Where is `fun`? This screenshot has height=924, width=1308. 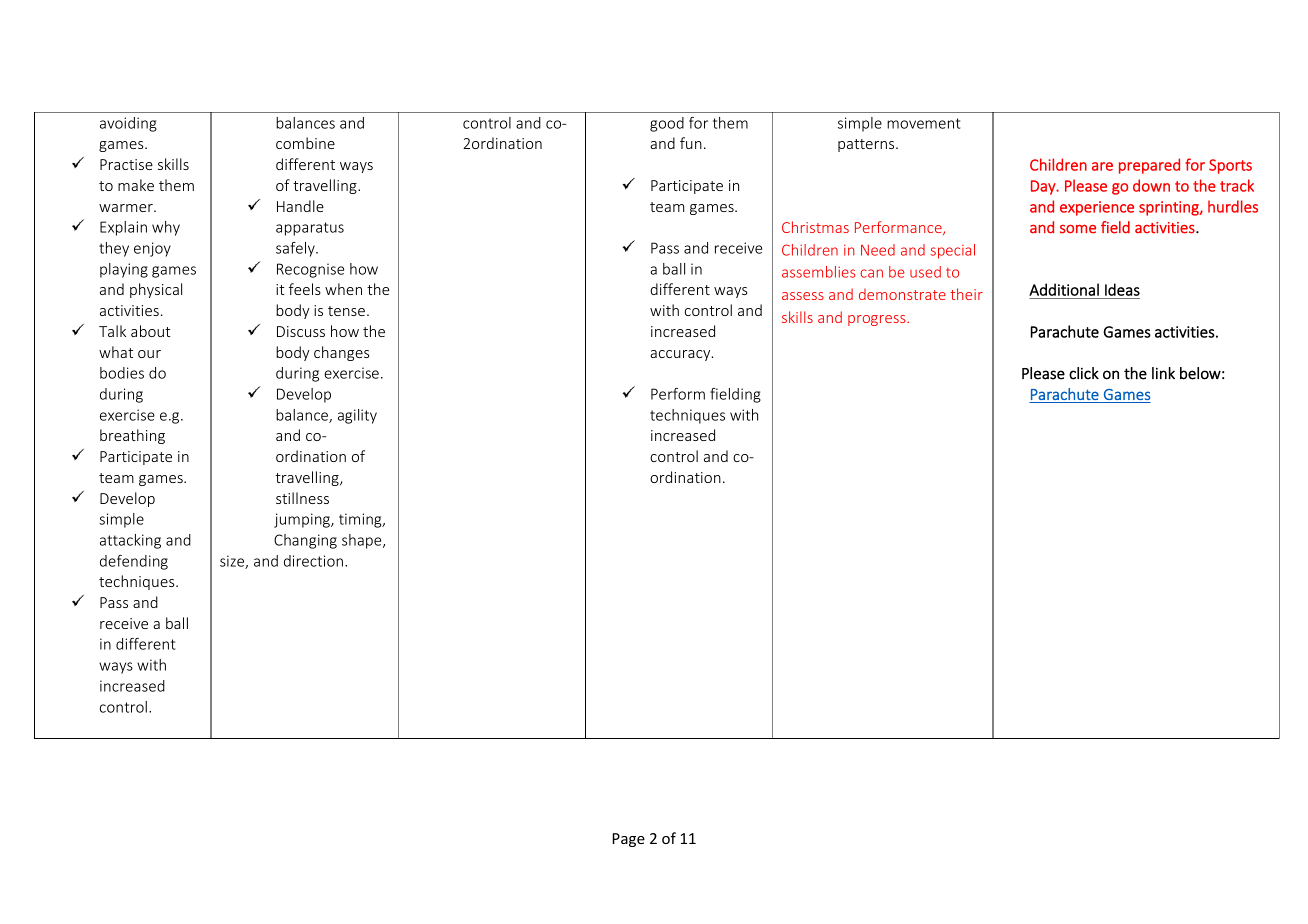
fun is located at coordinates (691, 143).
